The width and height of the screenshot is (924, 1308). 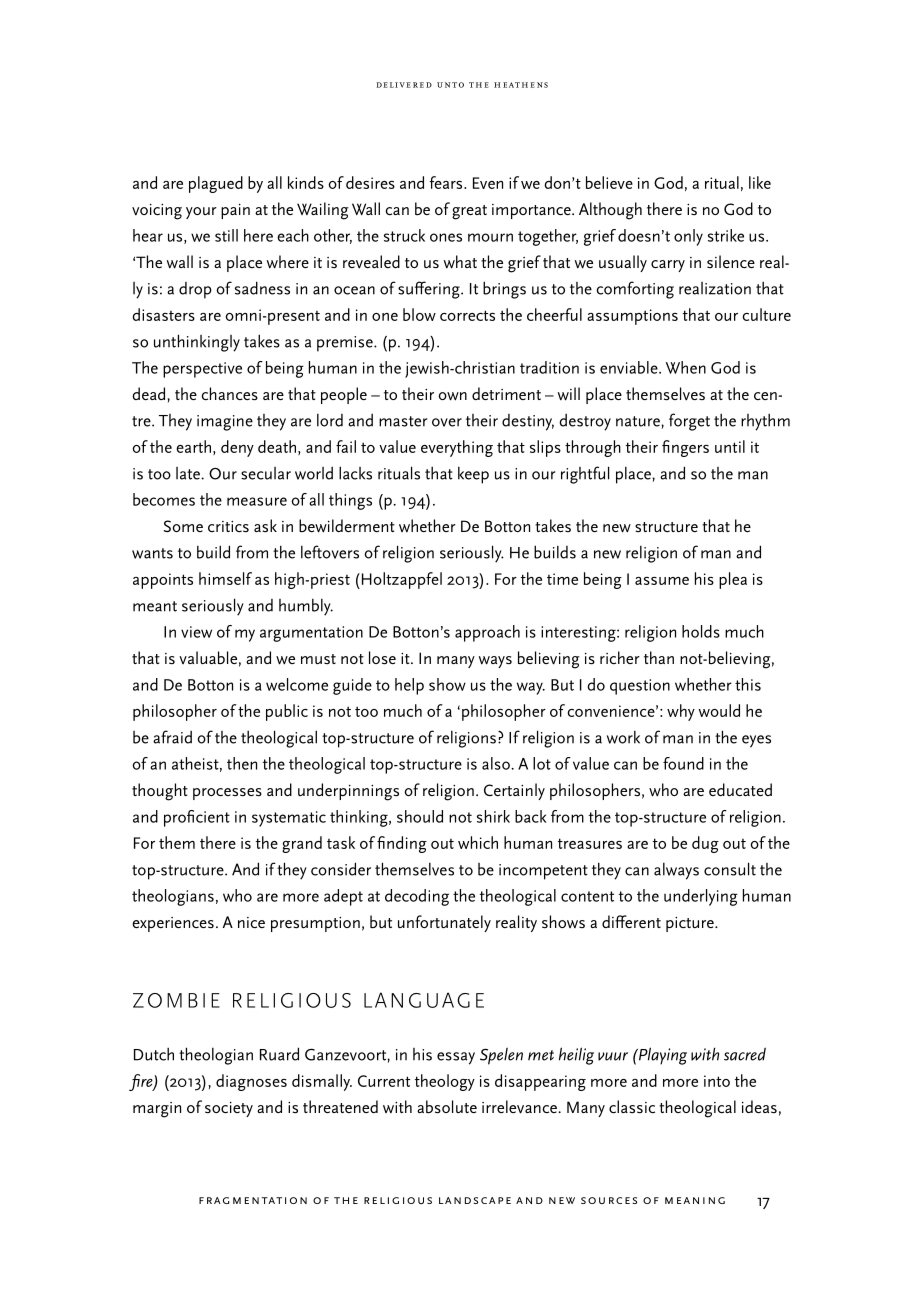 What do you see at coordinates (686, 367) in the screenshot?
I see `When` at bounding box center [686, 367].
